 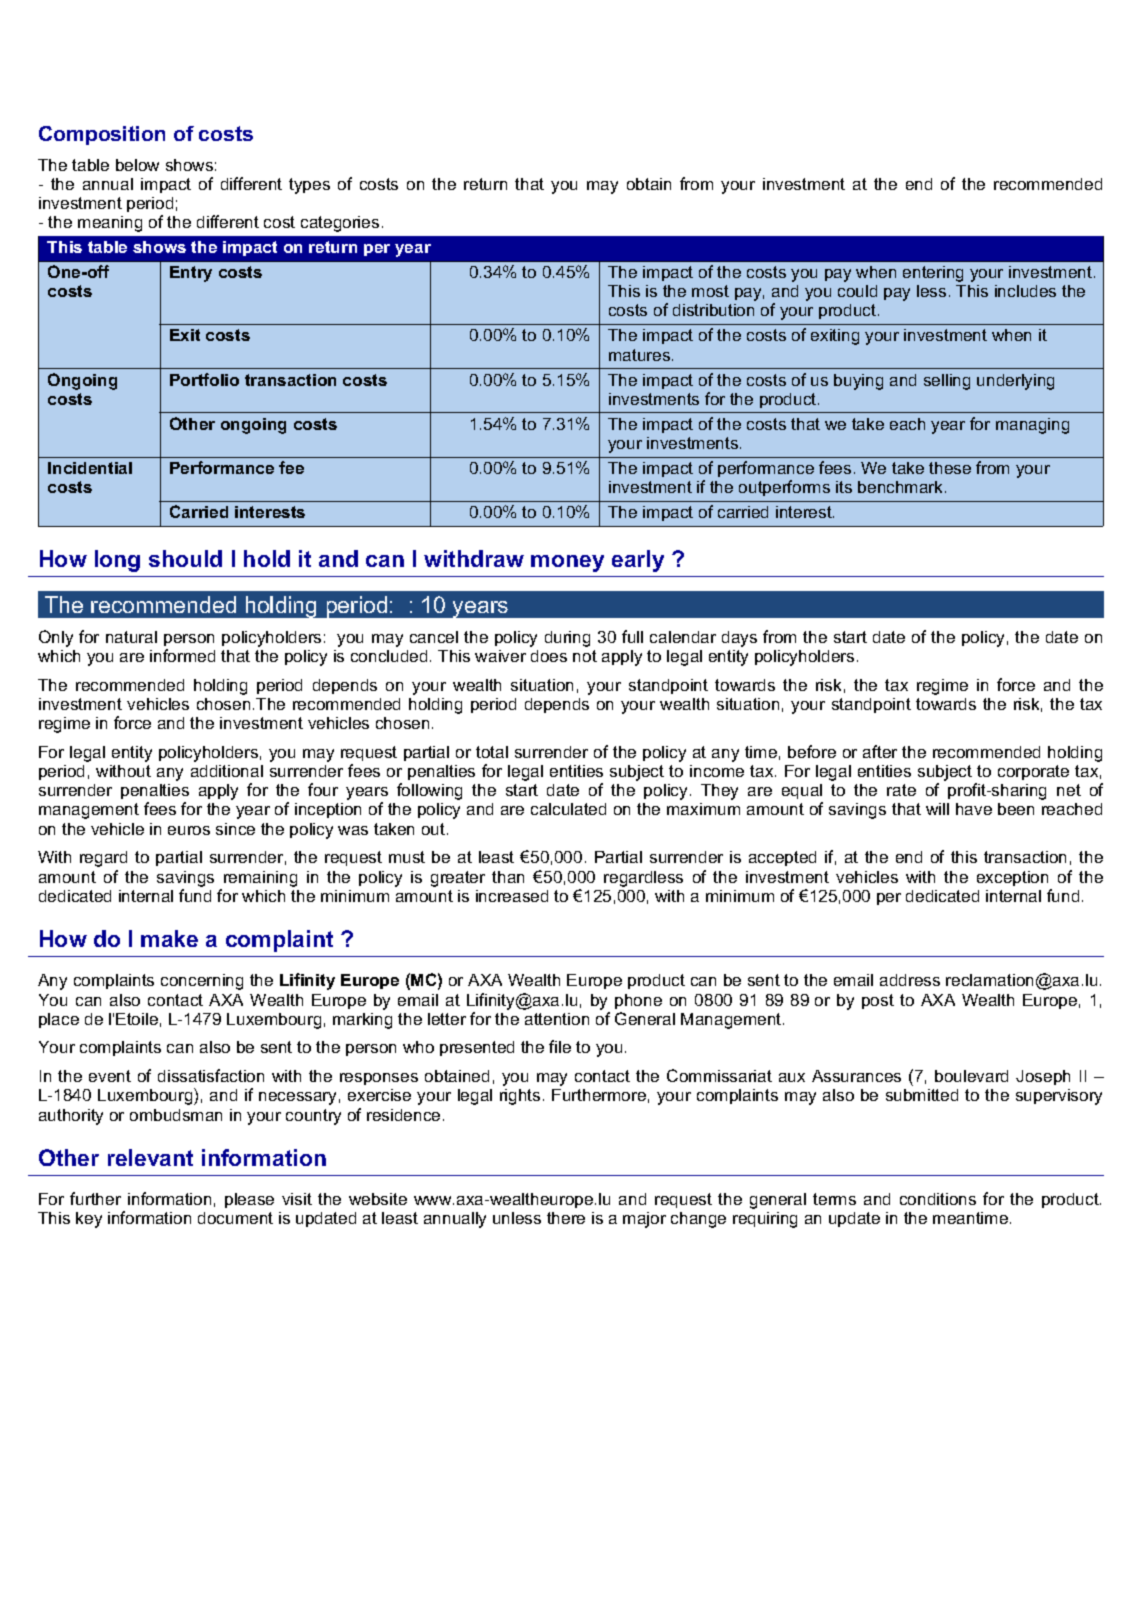 What do you see at coordinates (137, 165) in the screenshot?
I see `below` at bounding box center [137, 165].
